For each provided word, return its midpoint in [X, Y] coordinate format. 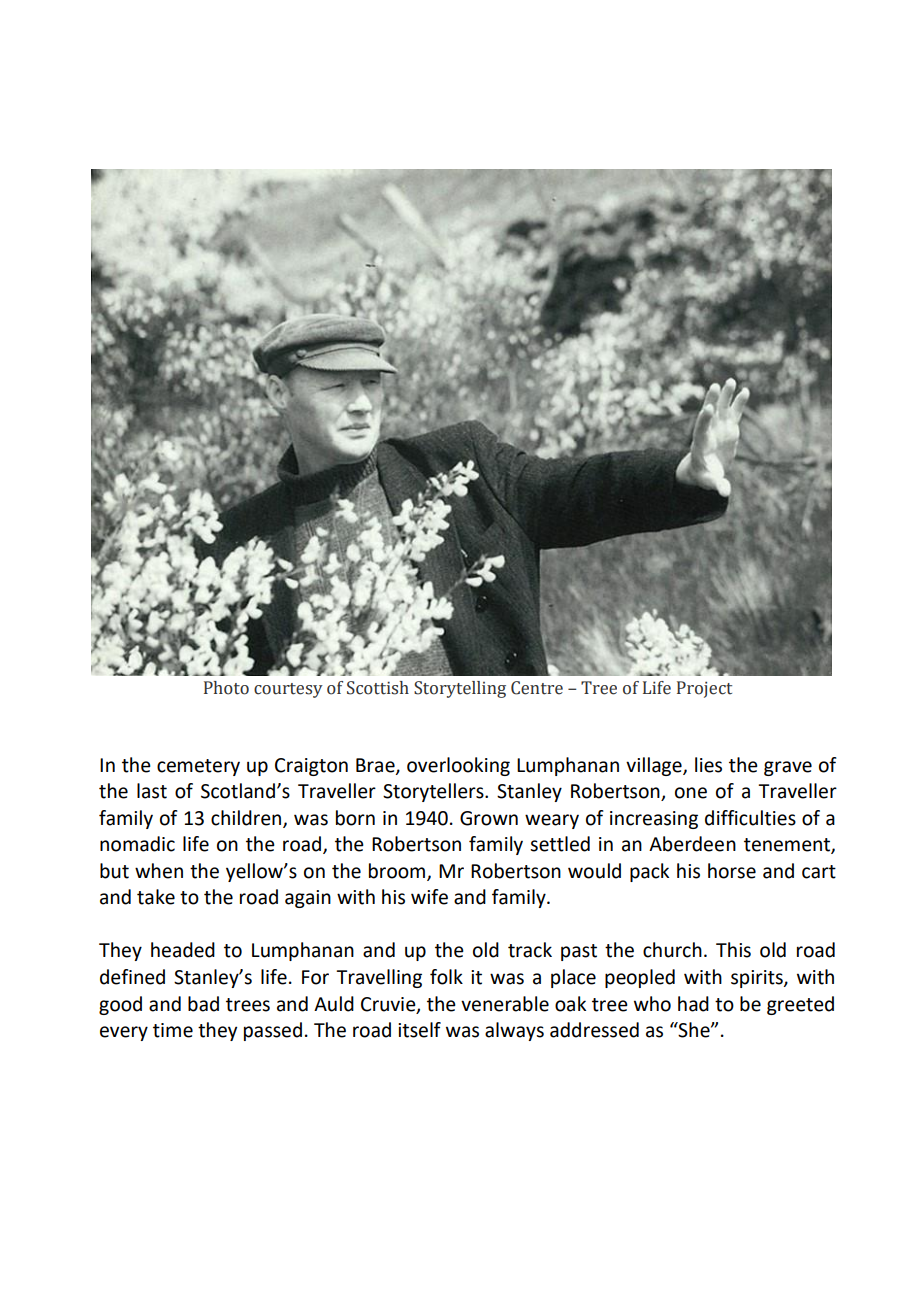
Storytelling [460, 689]
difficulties [750, 818]
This [733, 950]
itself [419, 1030]
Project [704, 689]
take [156, 897]
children [247, 818]
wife [429, 897]
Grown [489, 818]
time [173, 1030]
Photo [226, 688]
